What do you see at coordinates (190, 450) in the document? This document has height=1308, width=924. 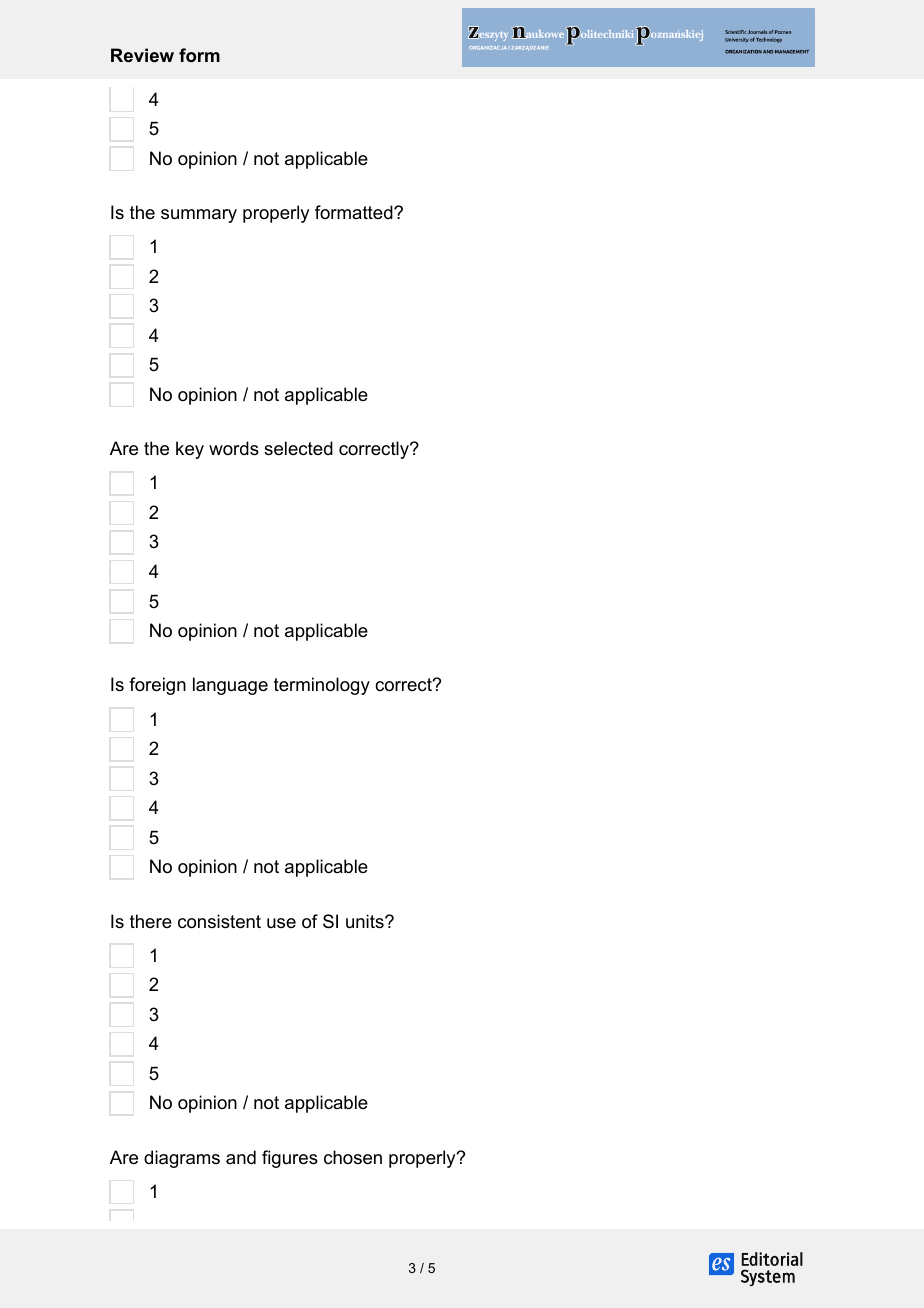 I see `key` at bounding box center [190, 450].
